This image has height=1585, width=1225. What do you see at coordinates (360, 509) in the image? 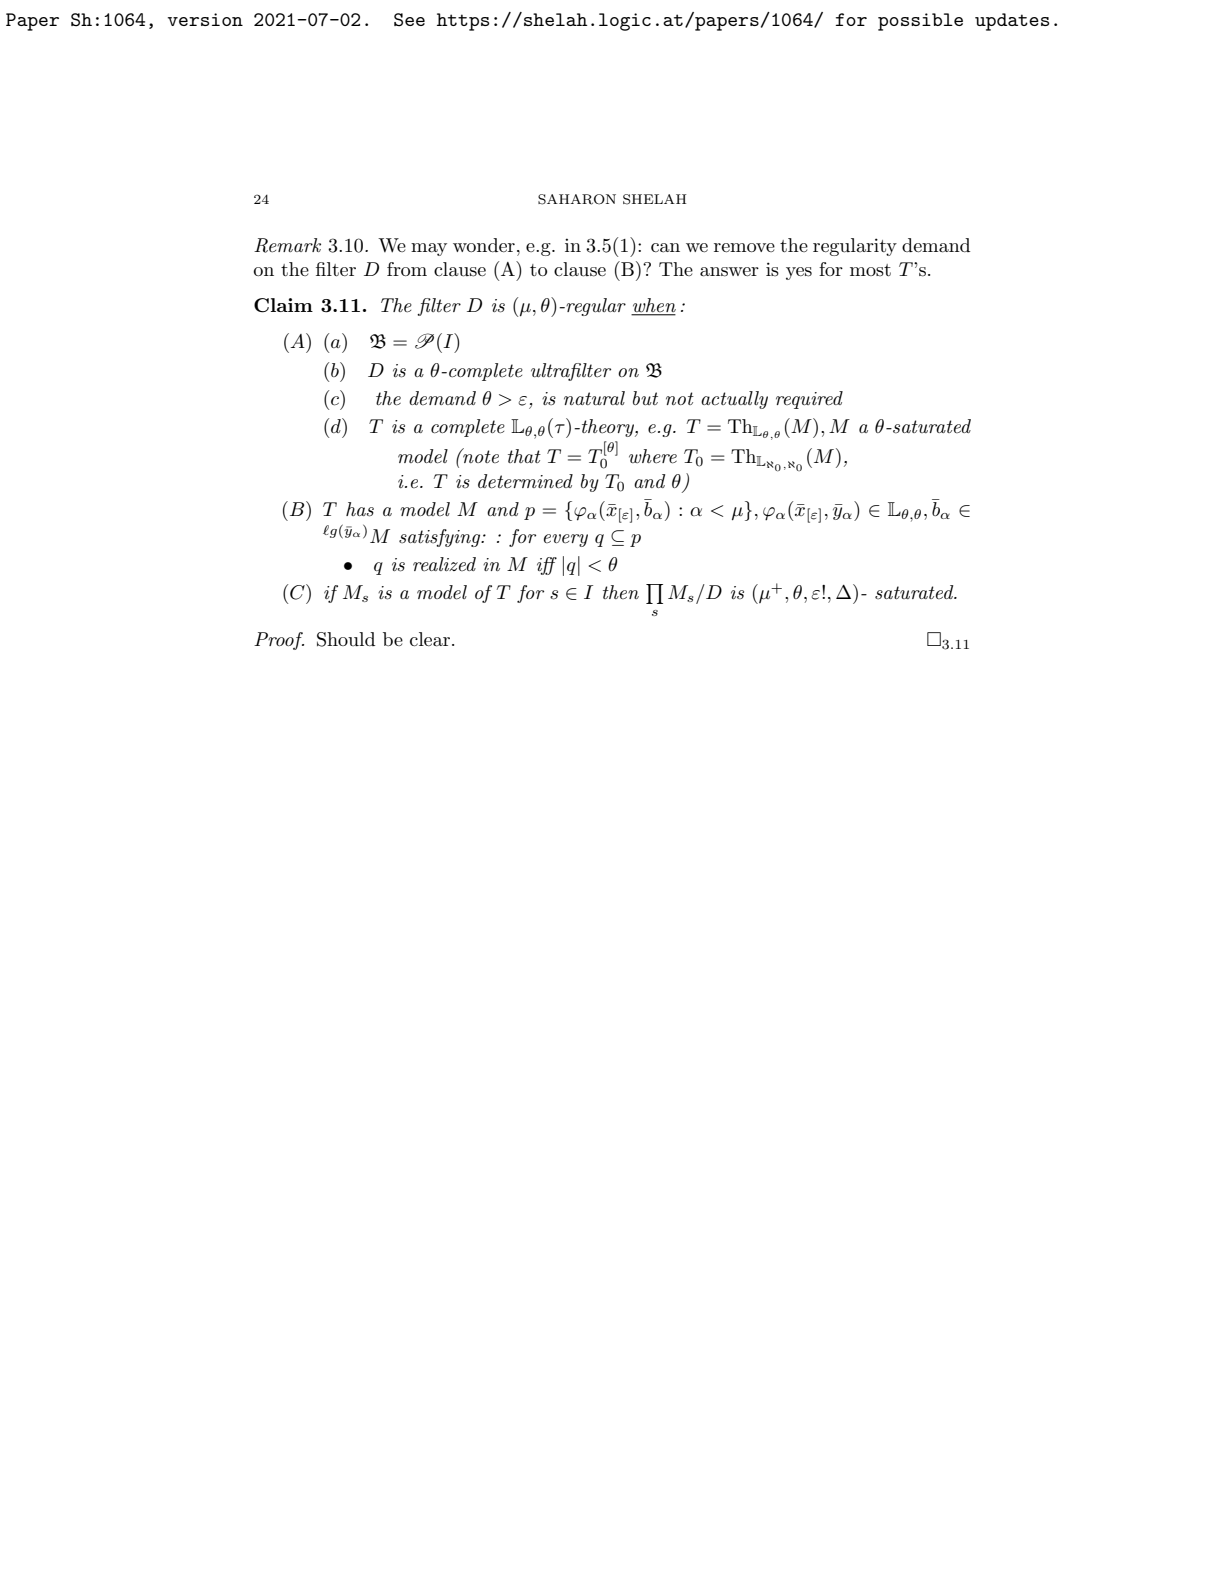
I see `has` at bounding box center [360, 509].
